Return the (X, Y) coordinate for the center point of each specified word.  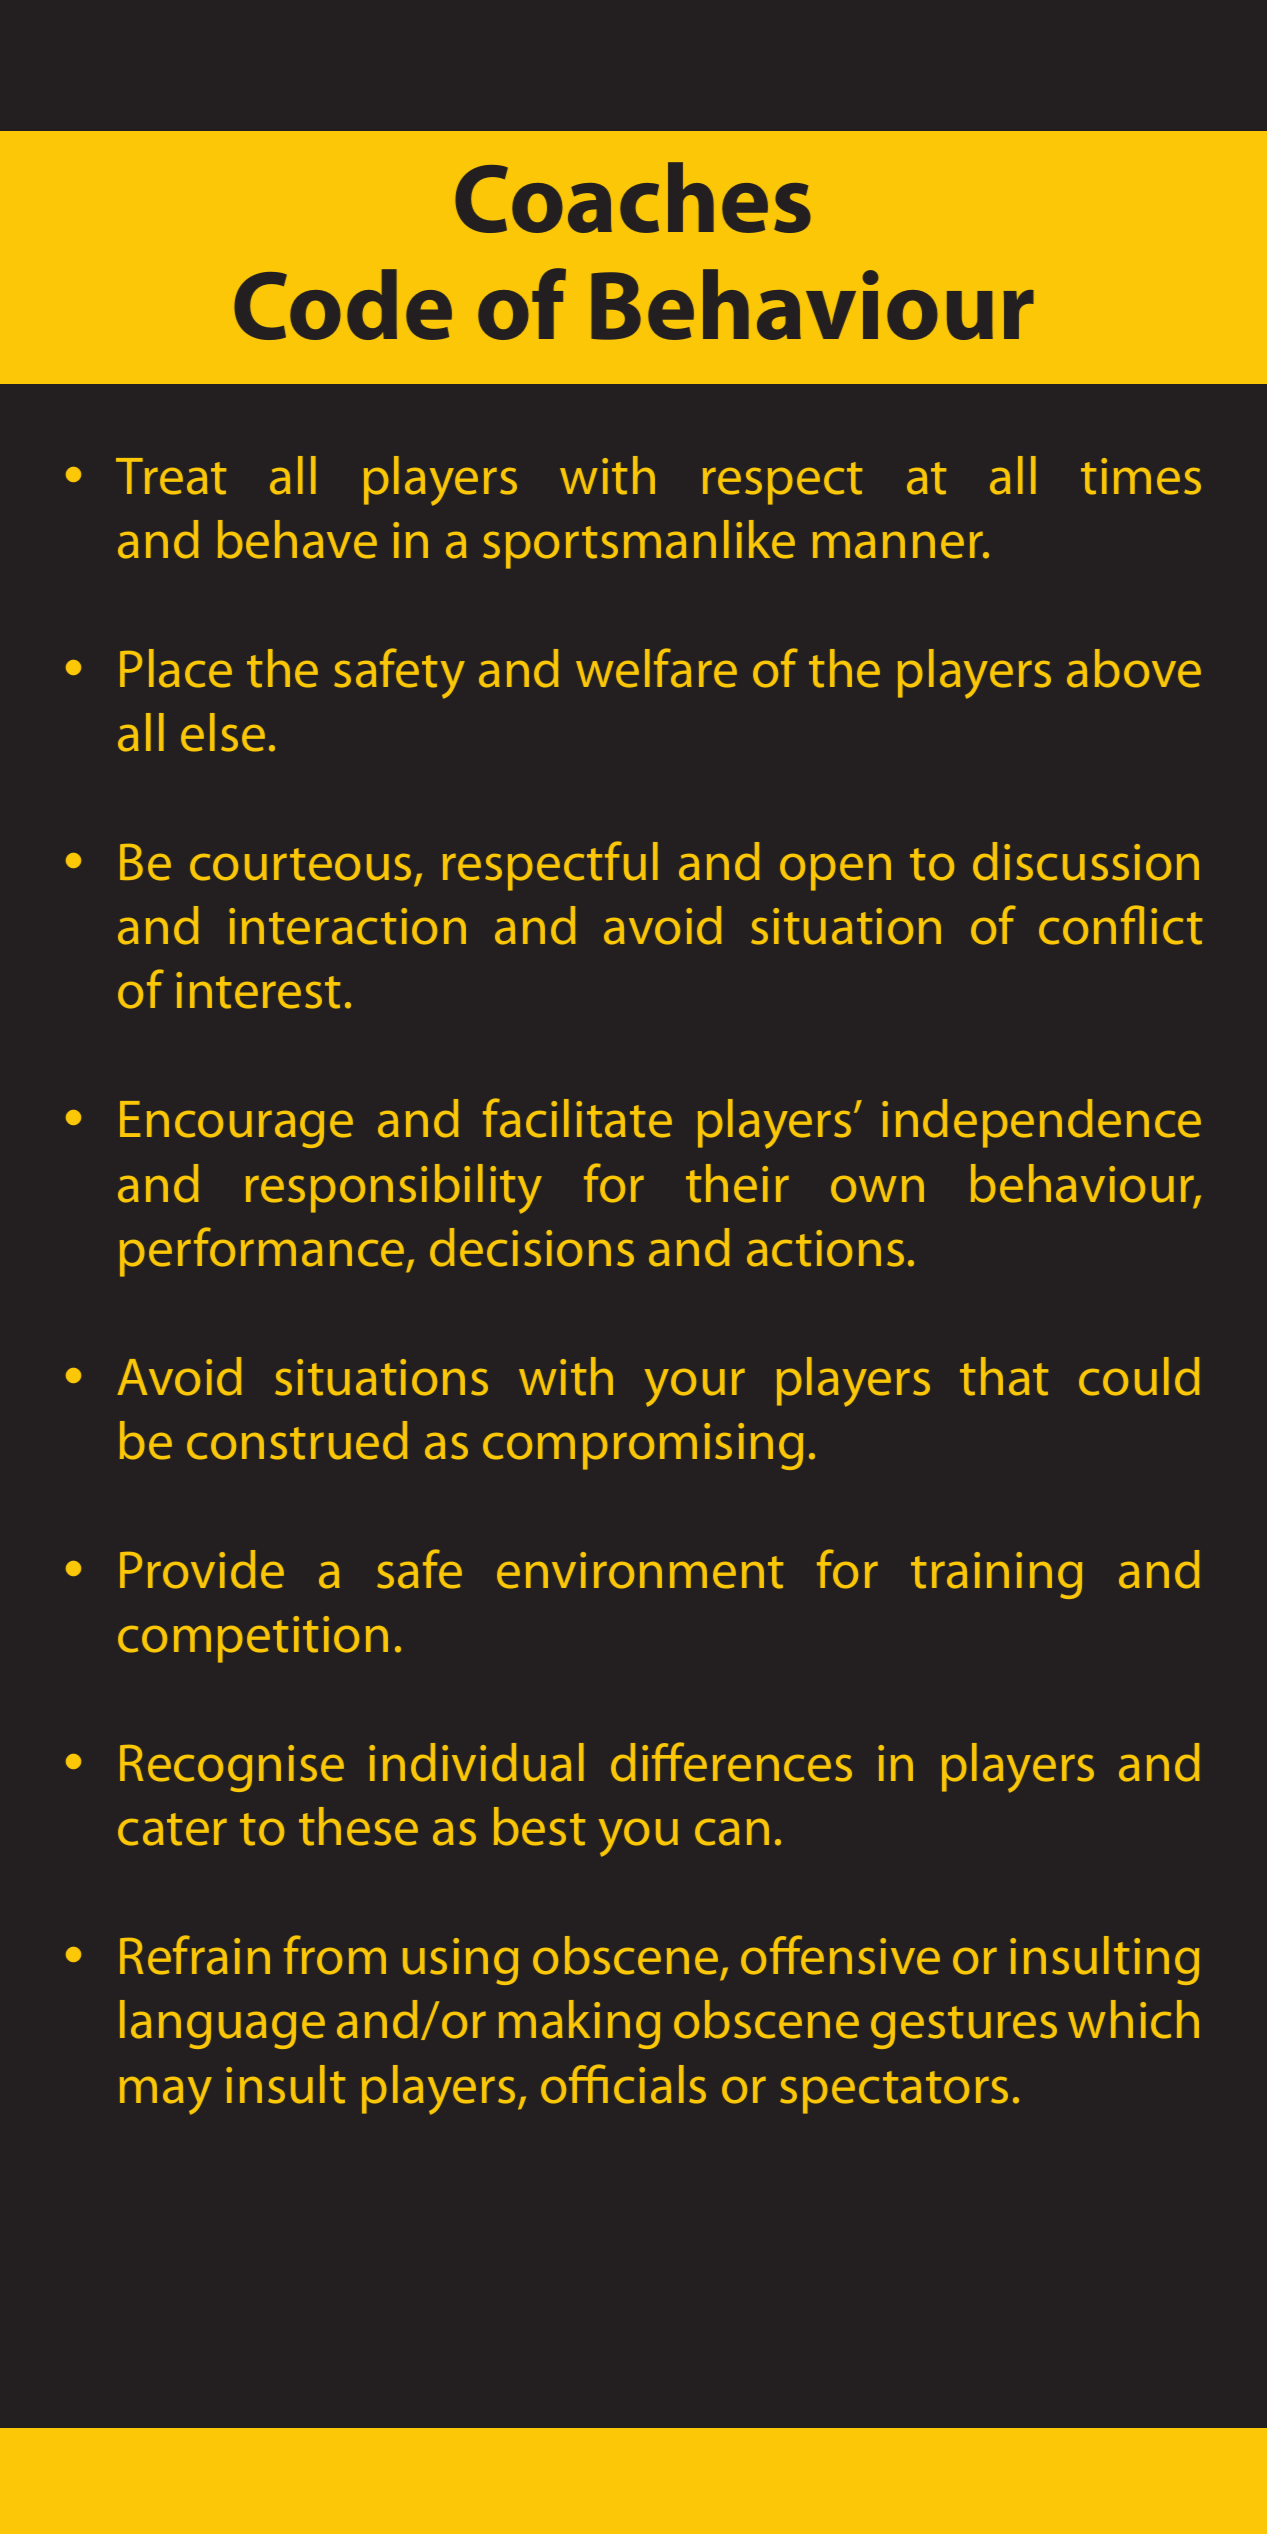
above (1134, 668)
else (223, 732)
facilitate (577, 1118)
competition (253, 1639)
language (222, 2024)
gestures (964, 2027)
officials (623, 2084)
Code (343, 304)
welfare (656, 668)
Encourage (236, 1124)
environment (640, 1570)
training (996, 1575)
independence (1041, 1123)
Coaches (633, 197)
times (1141, 476)
